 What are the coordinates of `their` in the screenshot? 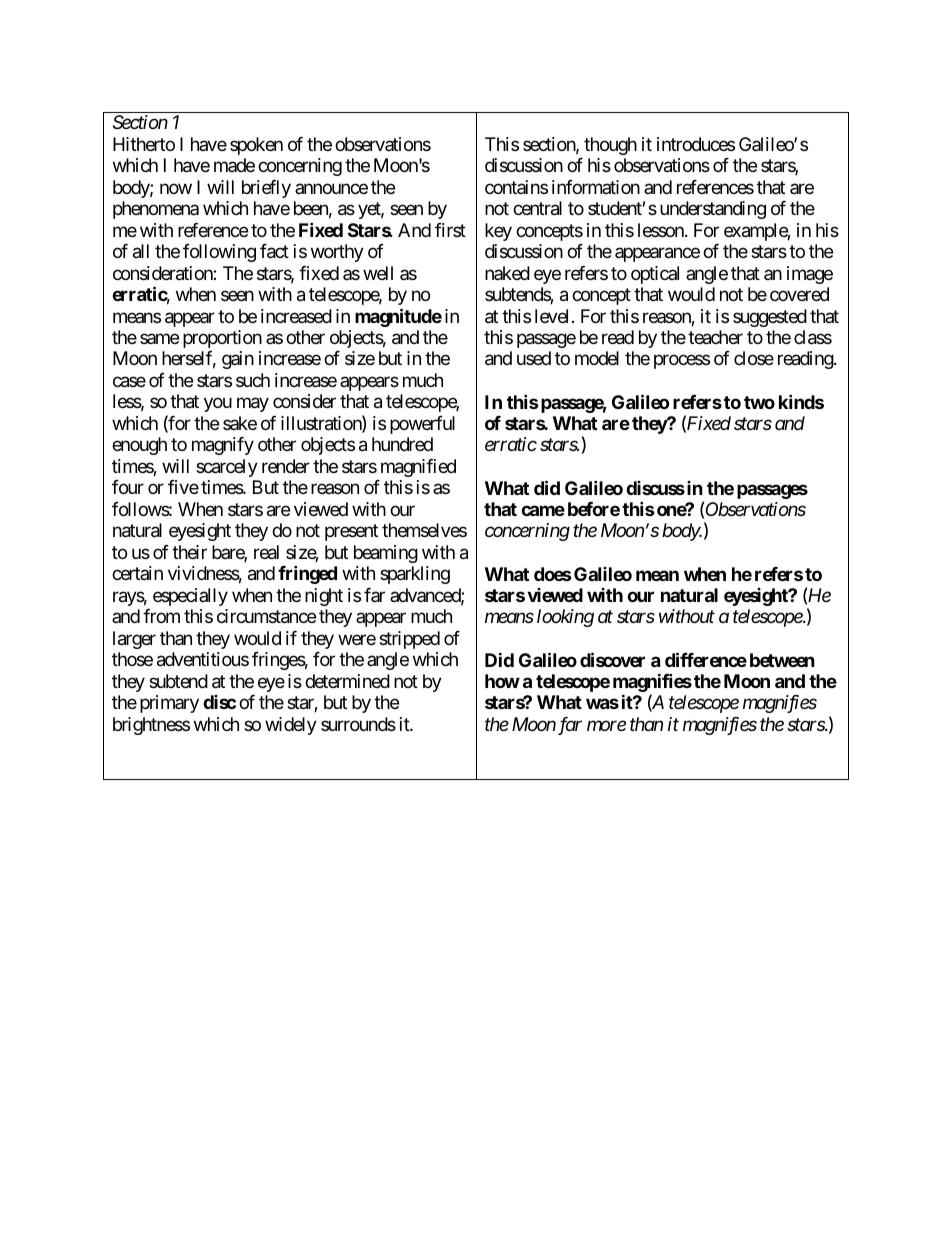 It's located at (189, 552).
